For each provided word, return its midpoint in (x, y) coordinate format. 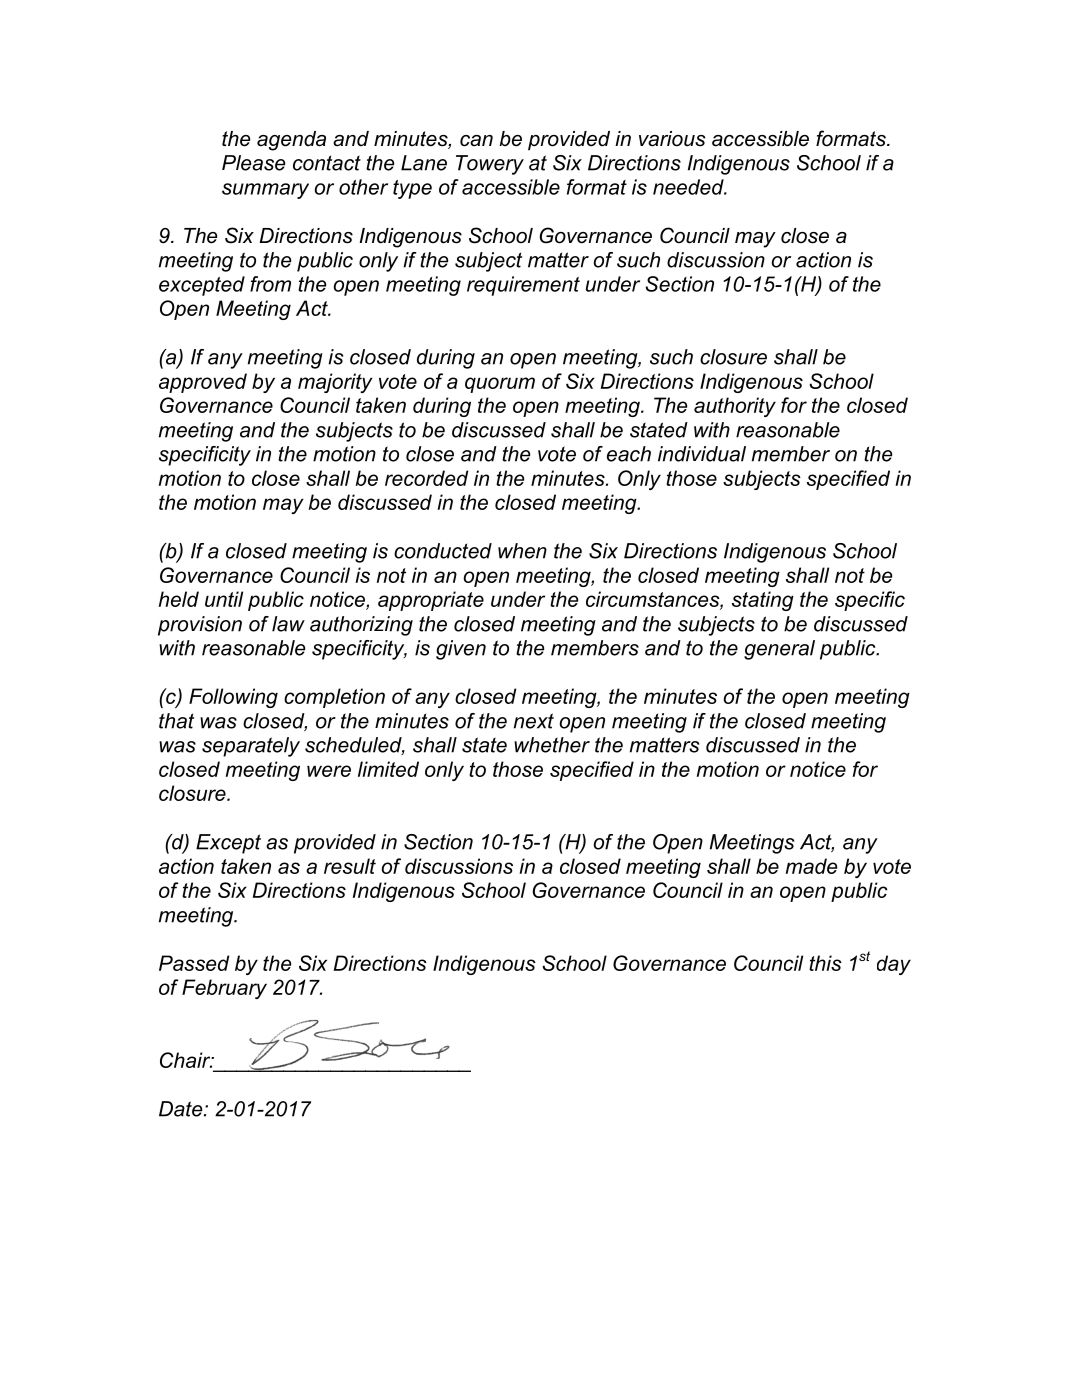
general (779, 650)
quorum (500, 385)
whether (552, 745)
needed (689, 187)
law (288, 624)
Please (253, 163)
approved (203, 383)
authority (735, 407)
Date (182, 1109)
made (811, 866)
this (825, 963)
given (461, 650)
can (476, 141)
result (350, 866)
